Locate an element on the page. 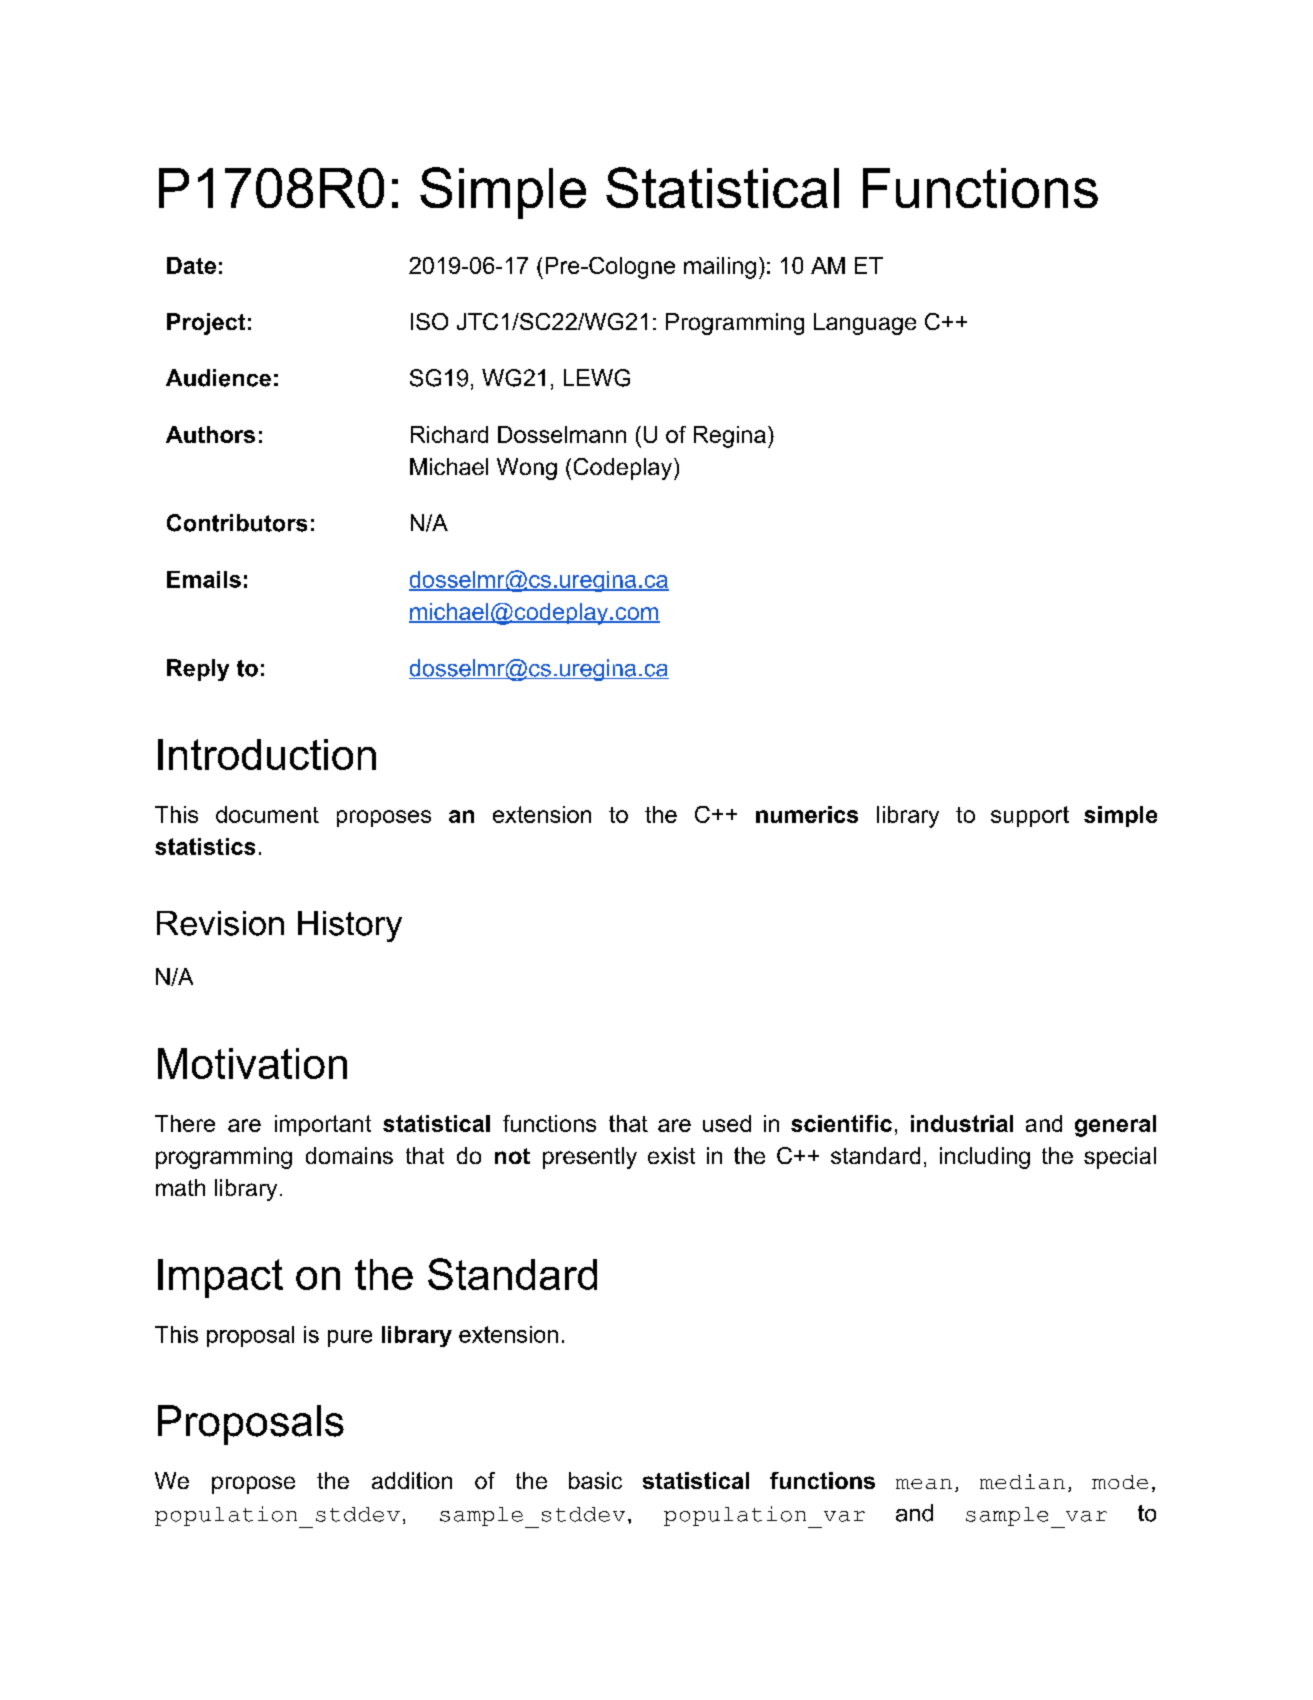 This image has width=1313, height=1700. numerics is located at coordinates (807, 814).
